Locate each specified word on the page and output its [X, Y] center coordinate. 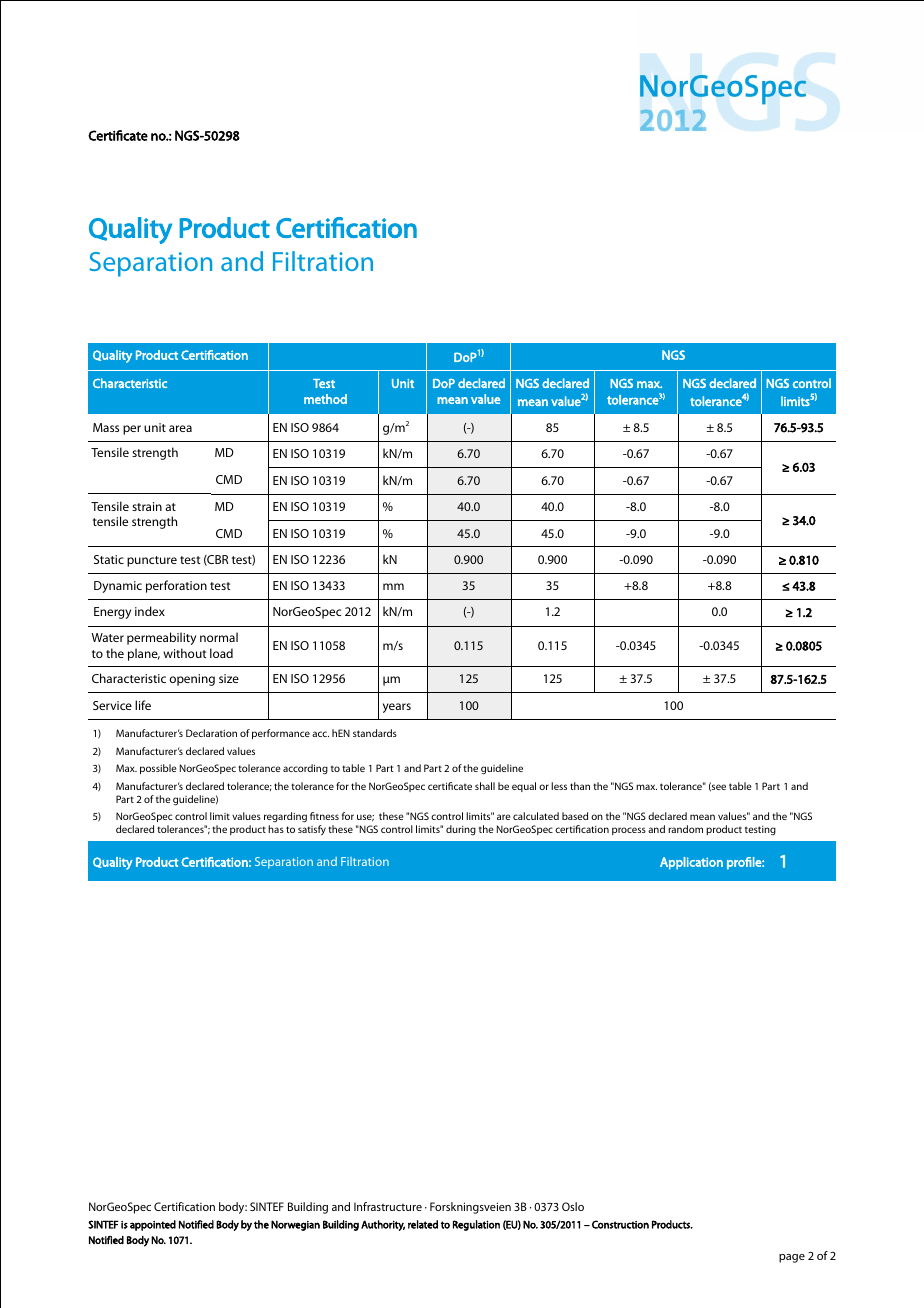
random [685, 829]
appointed [153, 1225]
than [580, 786]
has [276, 829]
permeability [161, 638]
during [461, 830]
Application [691, 863]
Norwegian [295, 1225]
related [423, 1224]
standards [375, 733]
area [180, 428]
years [397, 708]
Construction [620, 1224]
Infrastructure [388, 1206]
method [325, 399]
